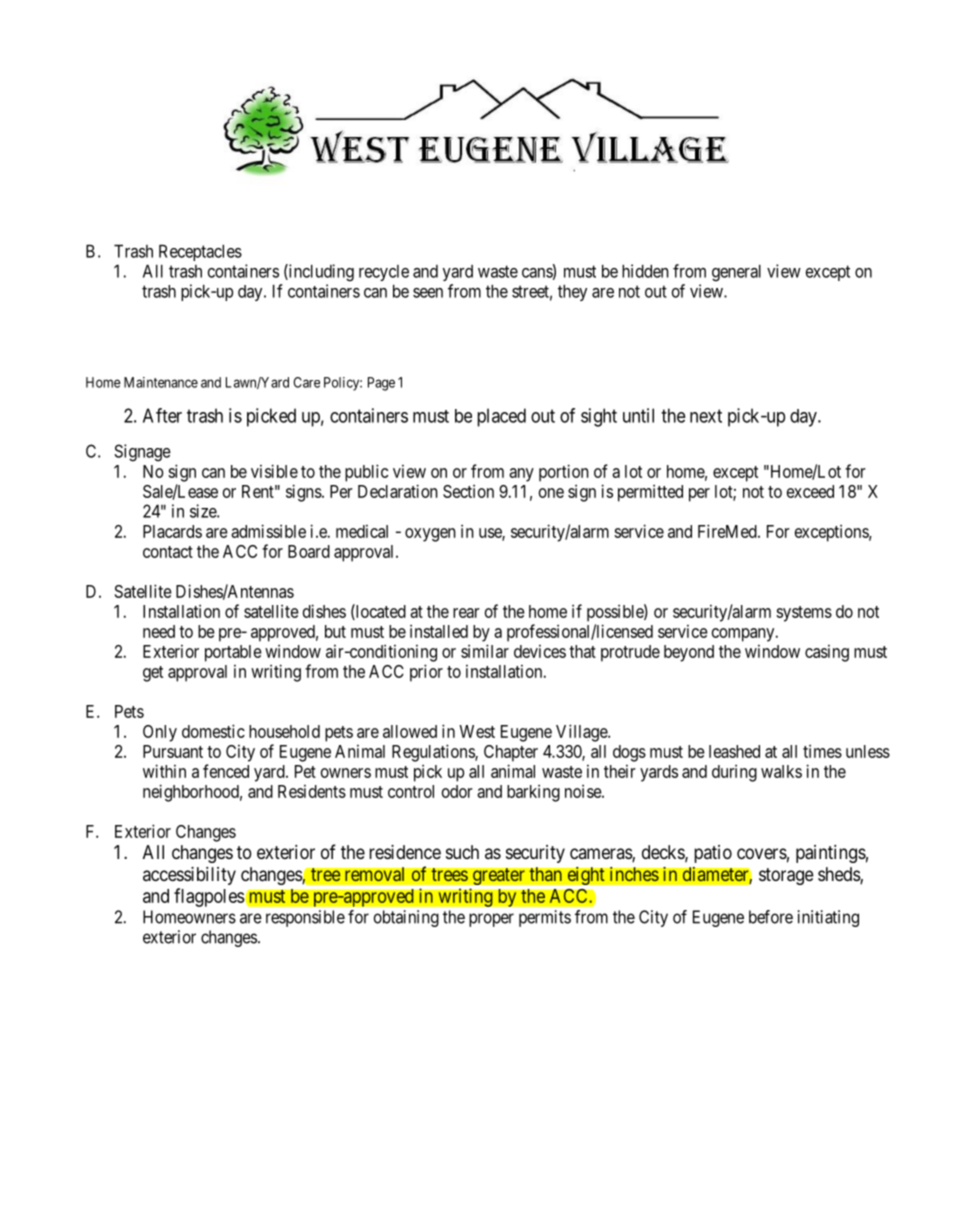 Image resolution: width=967 pixels, height=1232 pixels. Describe the element at coordinates (274, 471) in the image. I see `visible` at that location.
